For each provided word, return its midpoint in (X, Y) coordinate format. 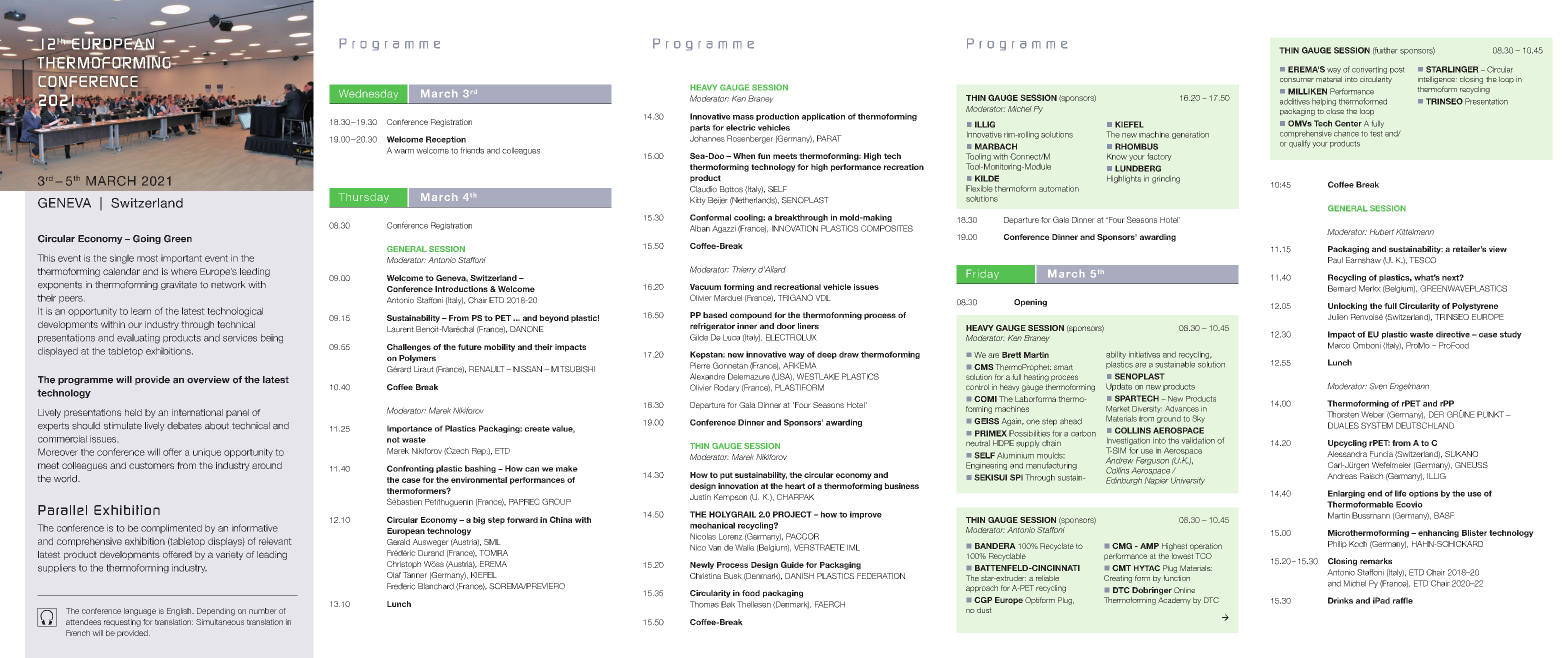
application (823, 117)
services (240, 338)
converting (1369, 70)
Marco (1339, 345)
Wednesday (368, 94)
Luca (731, 337)
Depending (216, 612)
